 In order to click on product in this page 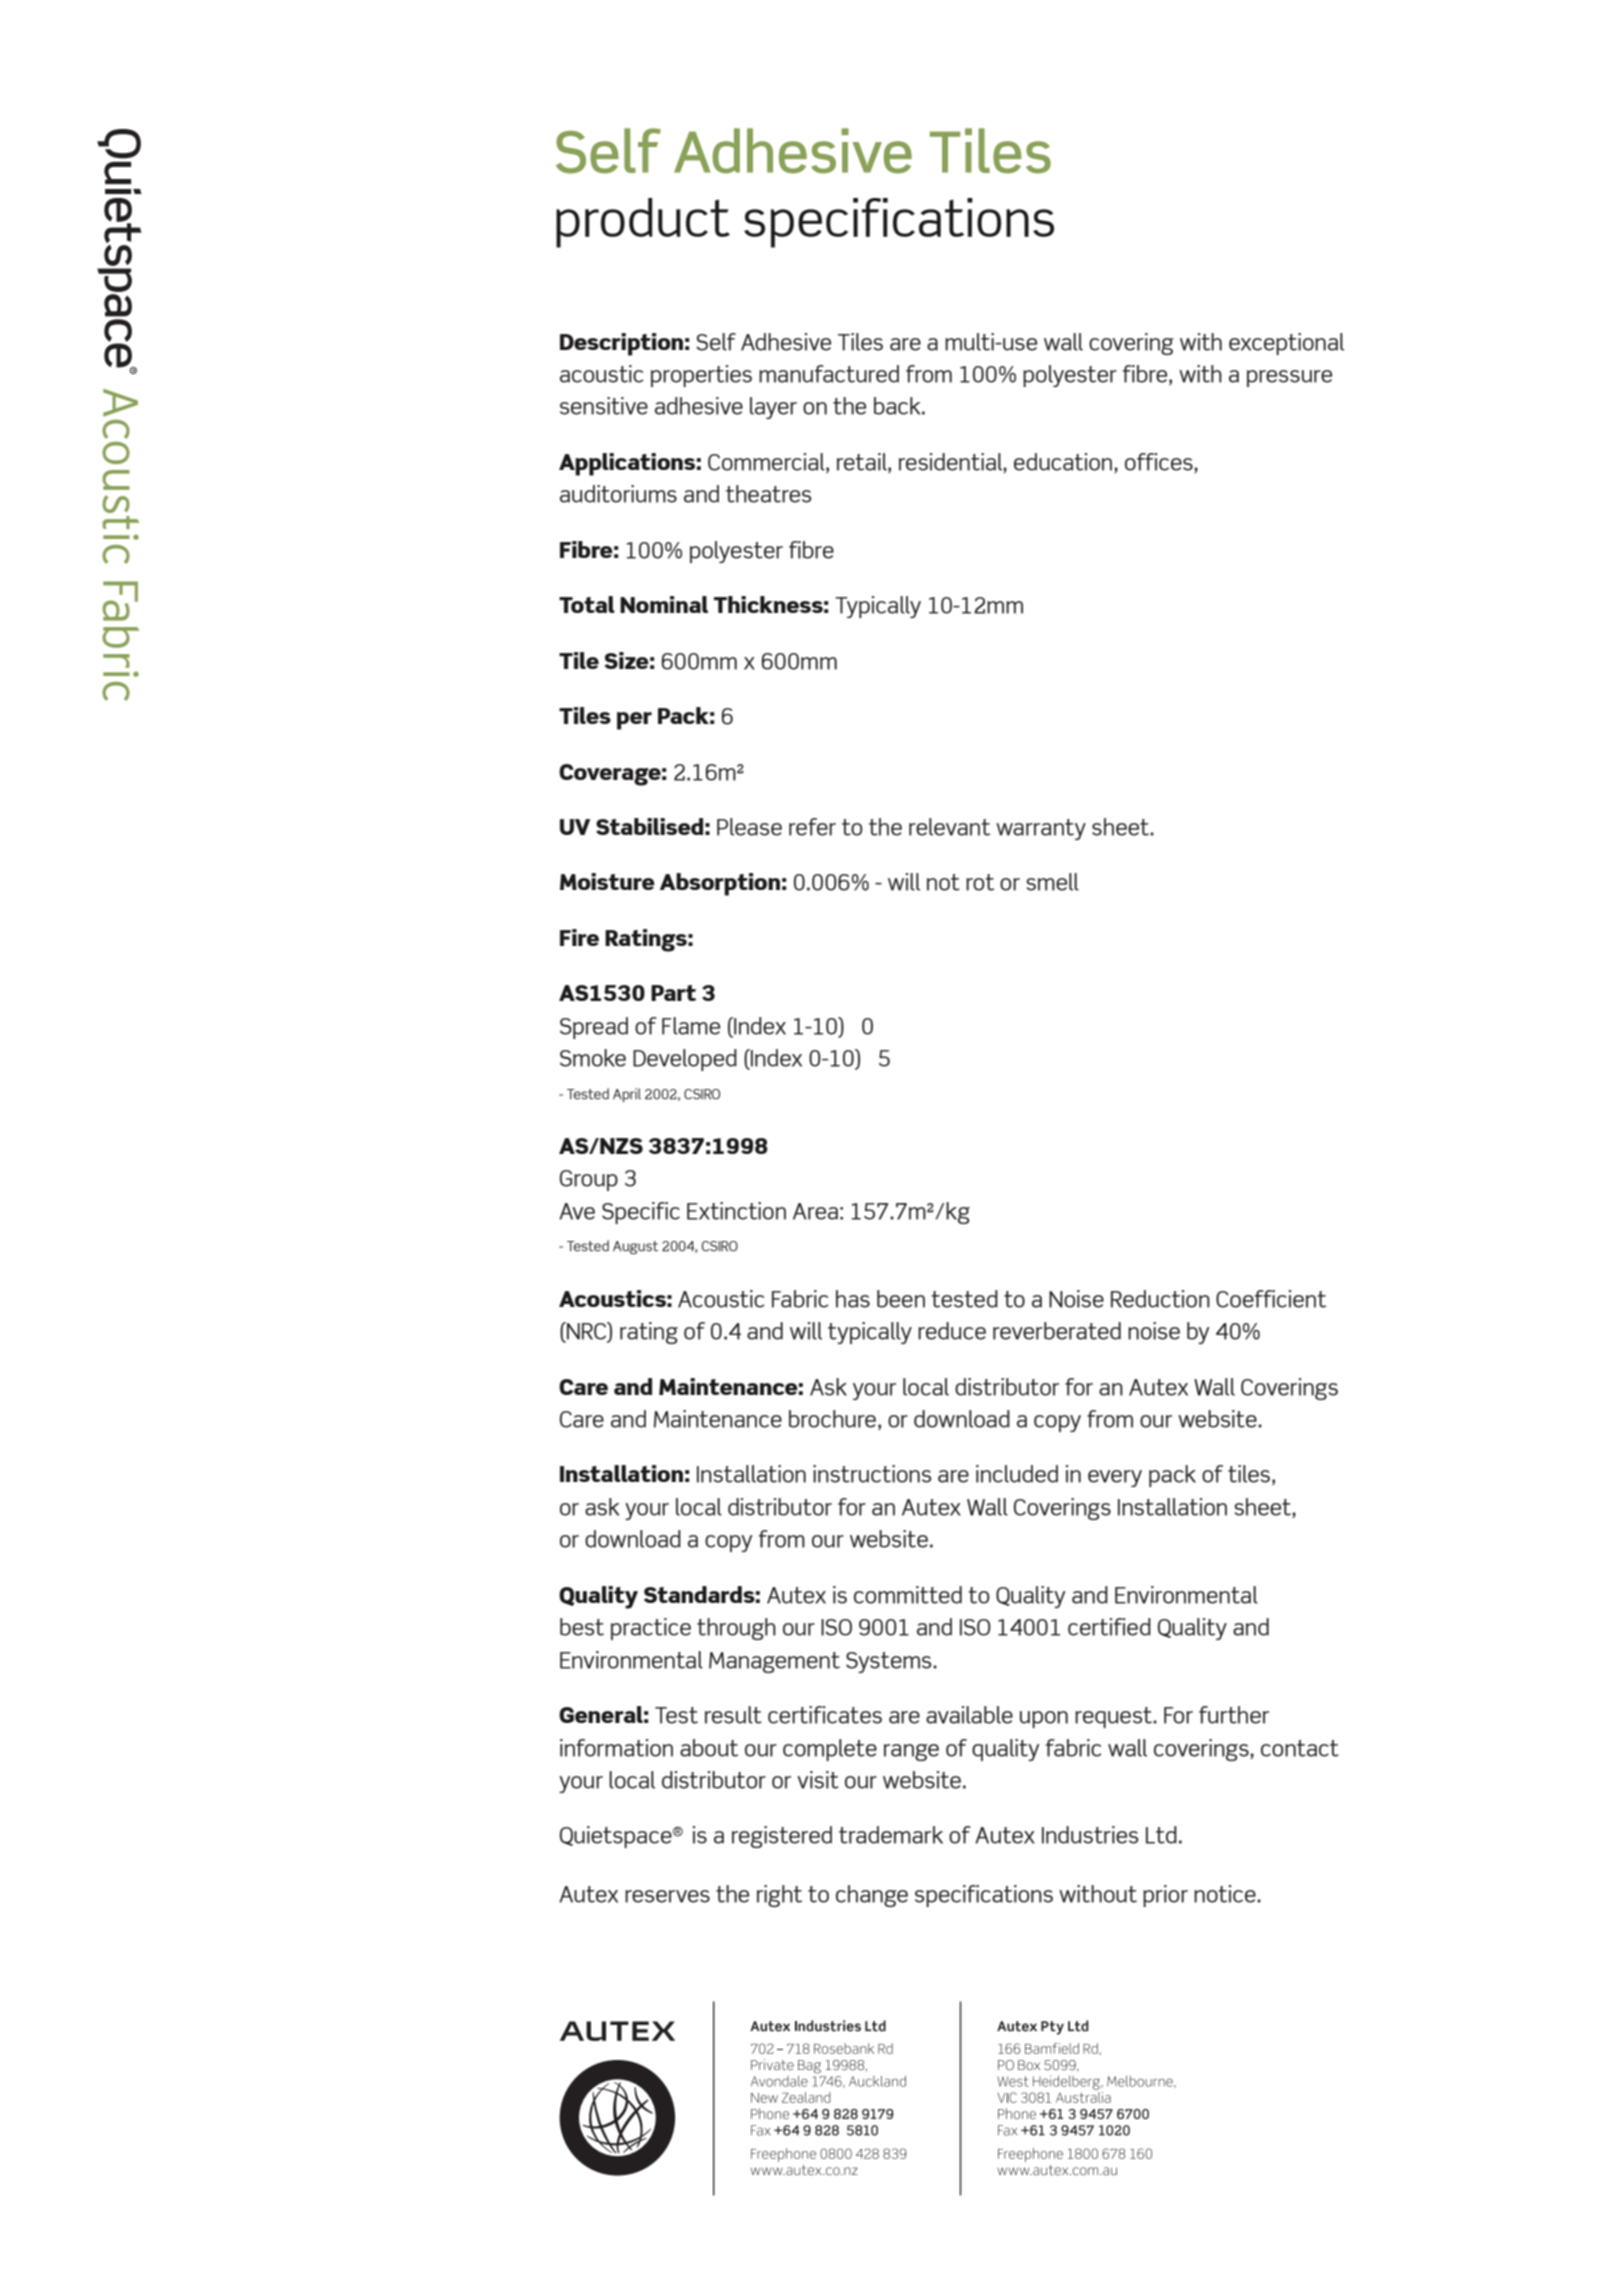, I will do `click(643, 223)`.
